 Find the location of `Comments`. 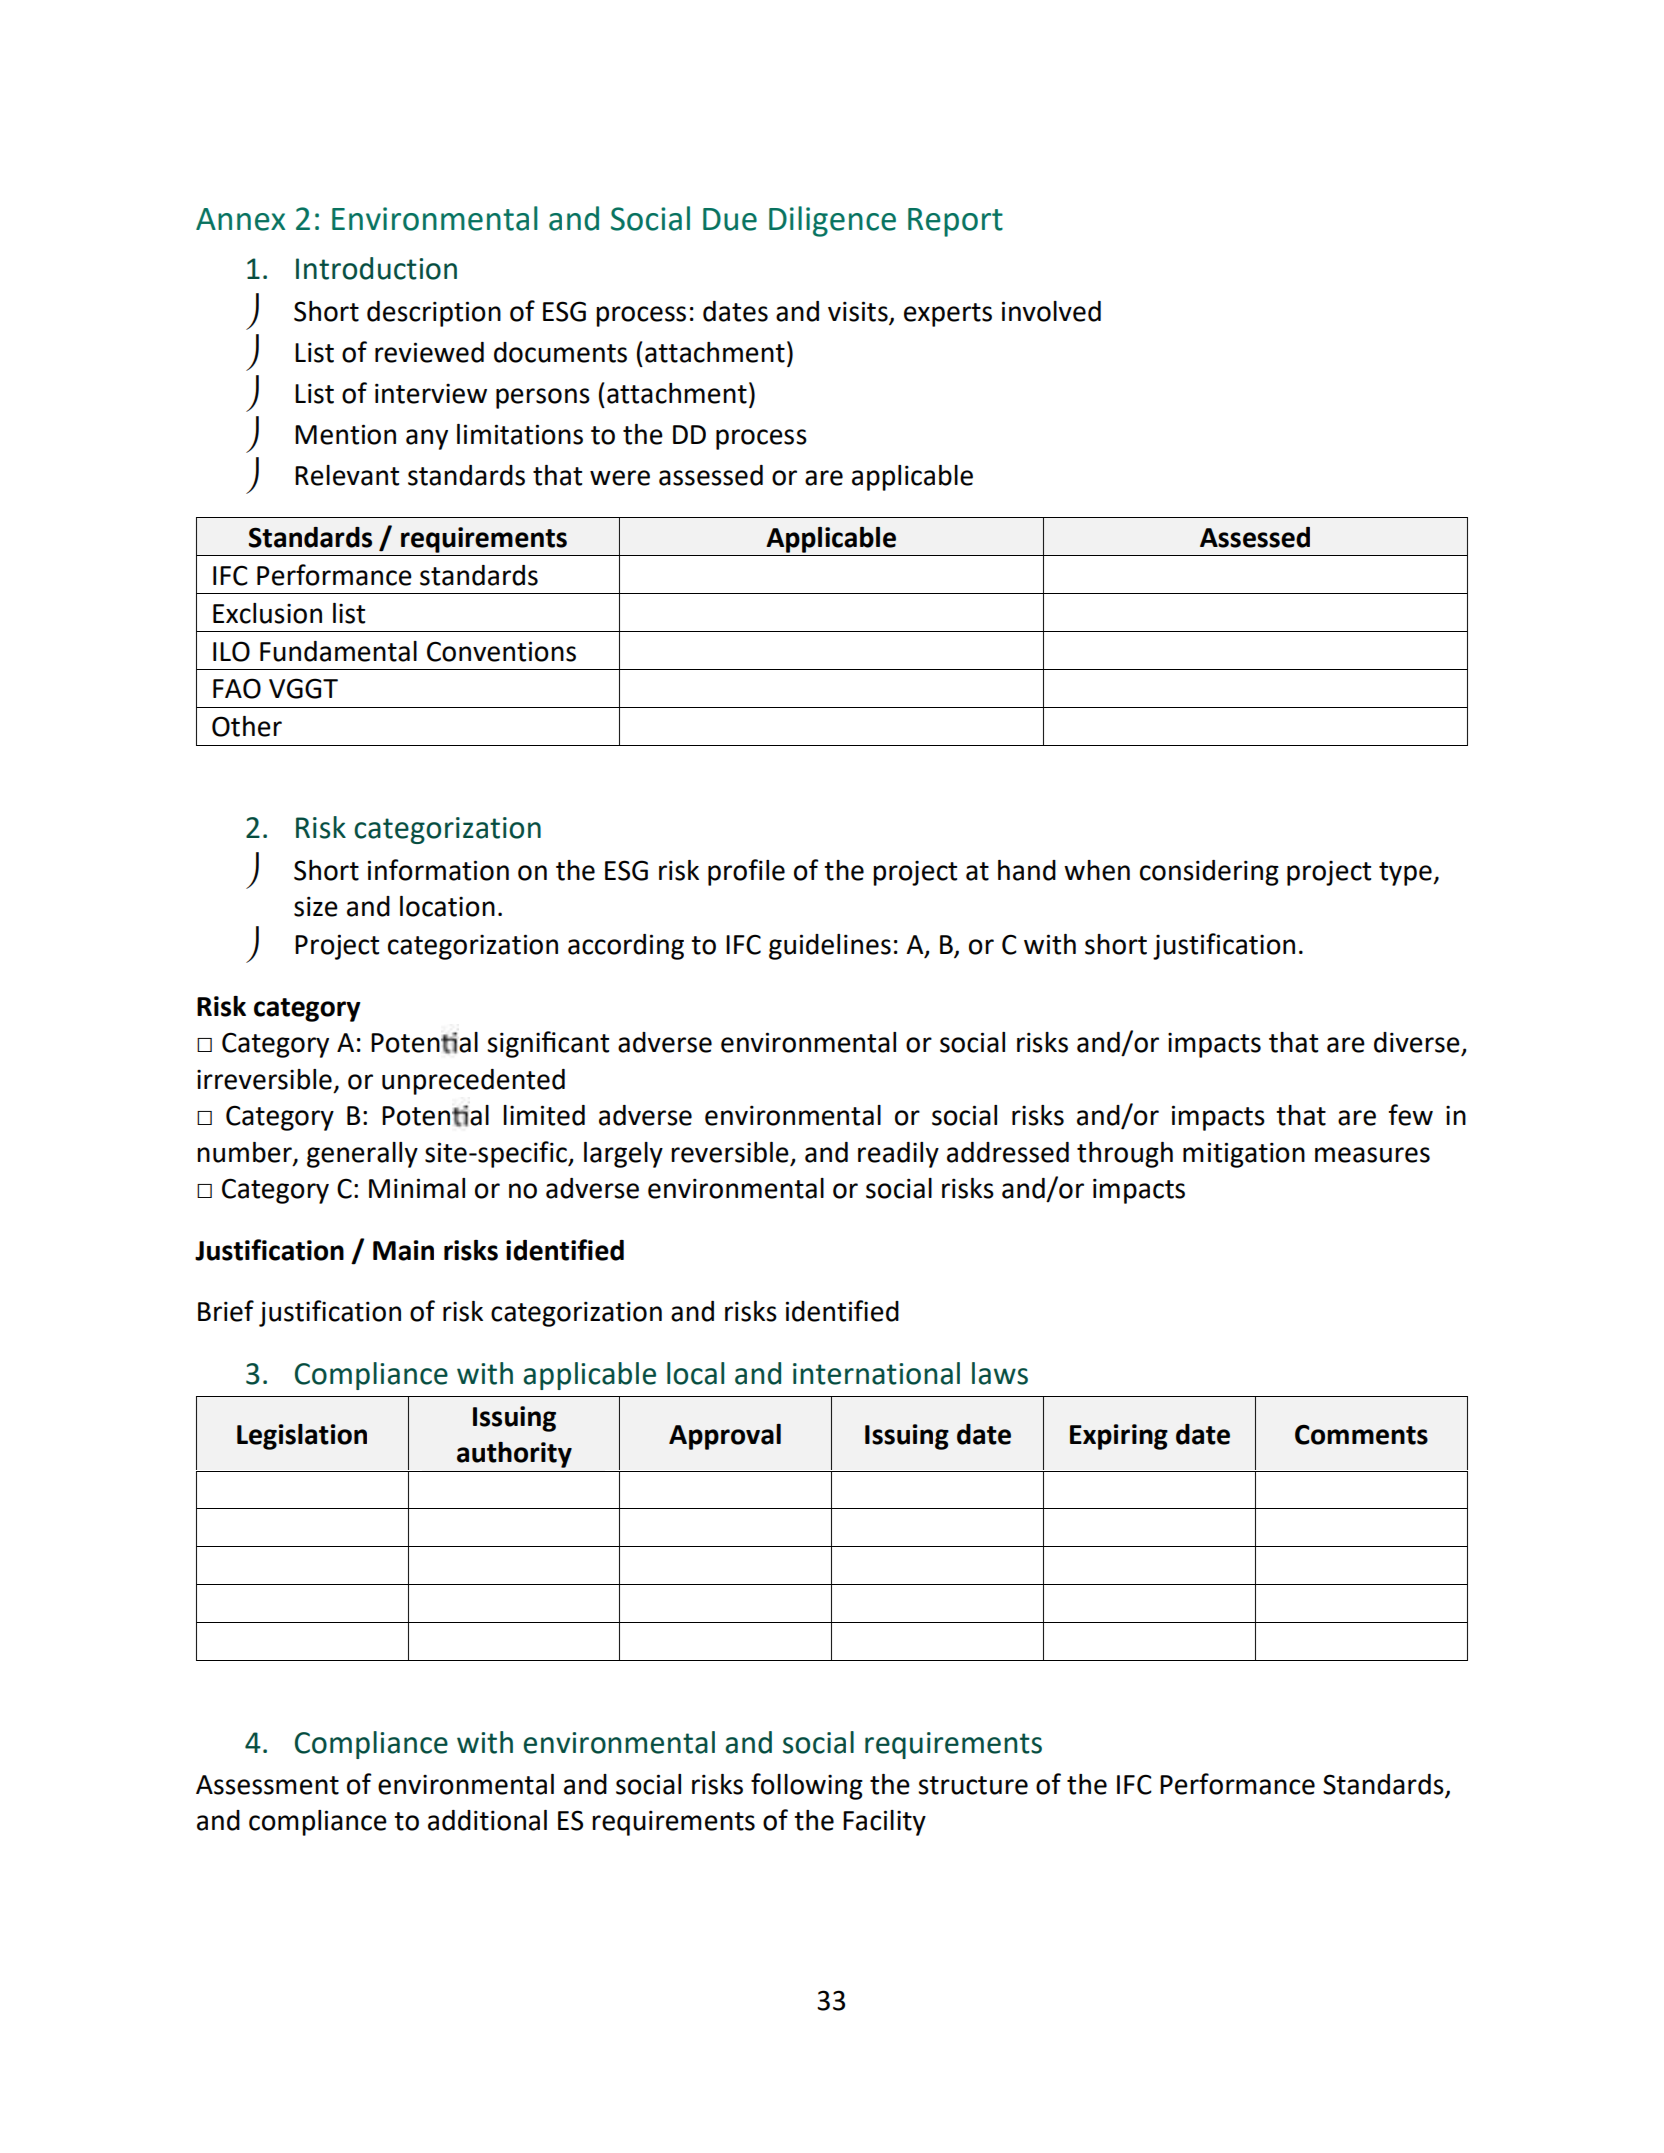

Comments is located at coordinates (1361, 1434).
